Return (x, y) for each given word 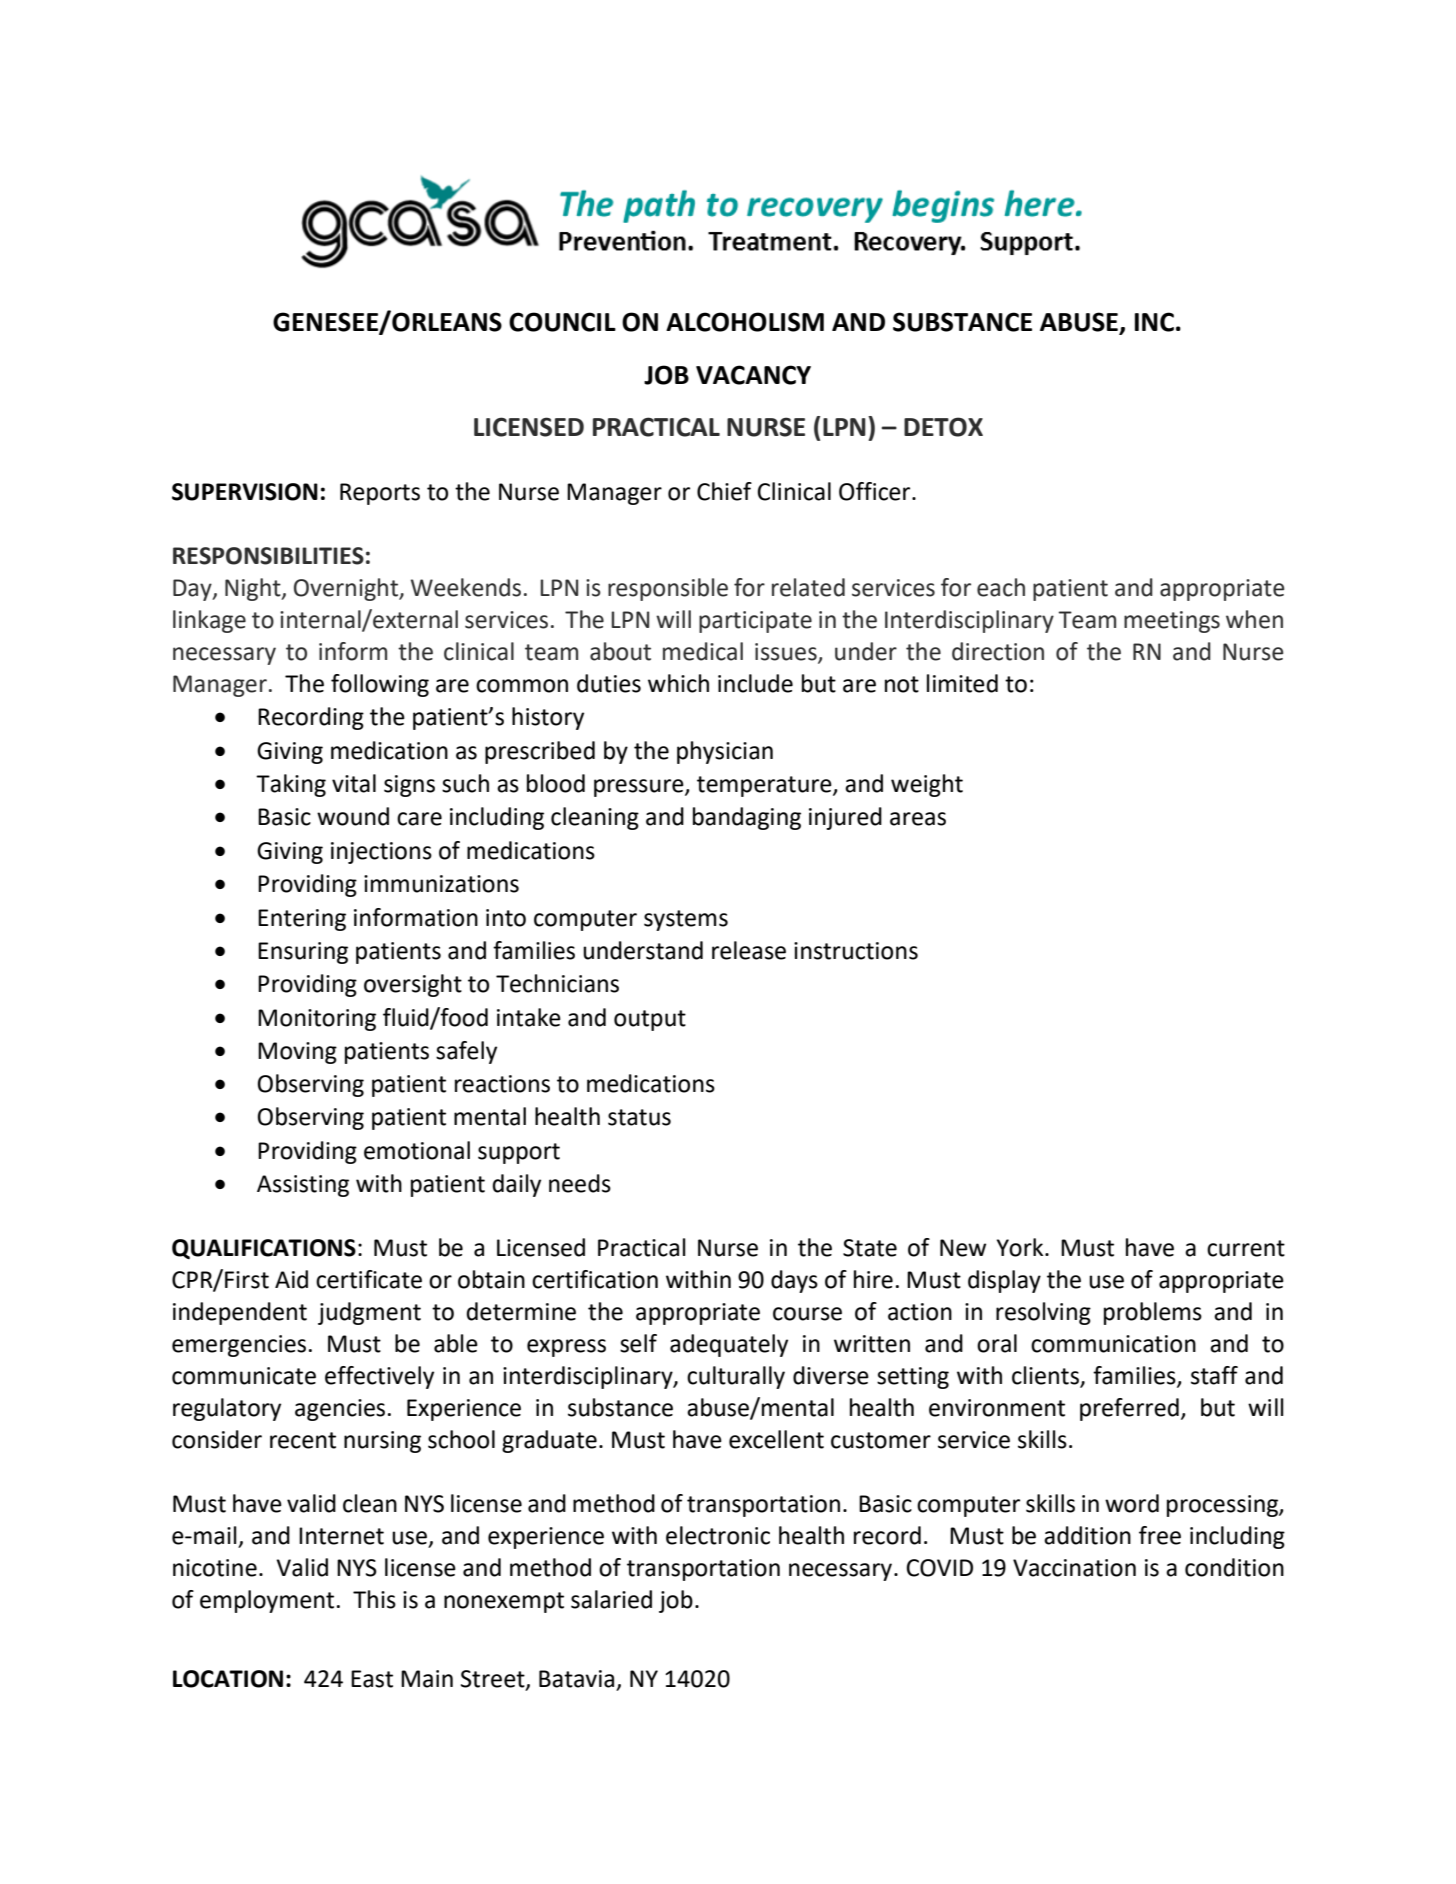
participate (755, 622)
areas (918, 819)
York (1021, 1247)
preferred (1129, 1409)
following (380, 685)
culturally (736, 1377)
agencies (340, 1410)
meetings (1172, 622)
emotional (417, 1150)
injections (381, 853)
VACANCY (753, 375)
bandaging (747, 818)
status (639, 1117)
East (372, 1679)
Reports (380, 494)
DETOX (943, 427)
